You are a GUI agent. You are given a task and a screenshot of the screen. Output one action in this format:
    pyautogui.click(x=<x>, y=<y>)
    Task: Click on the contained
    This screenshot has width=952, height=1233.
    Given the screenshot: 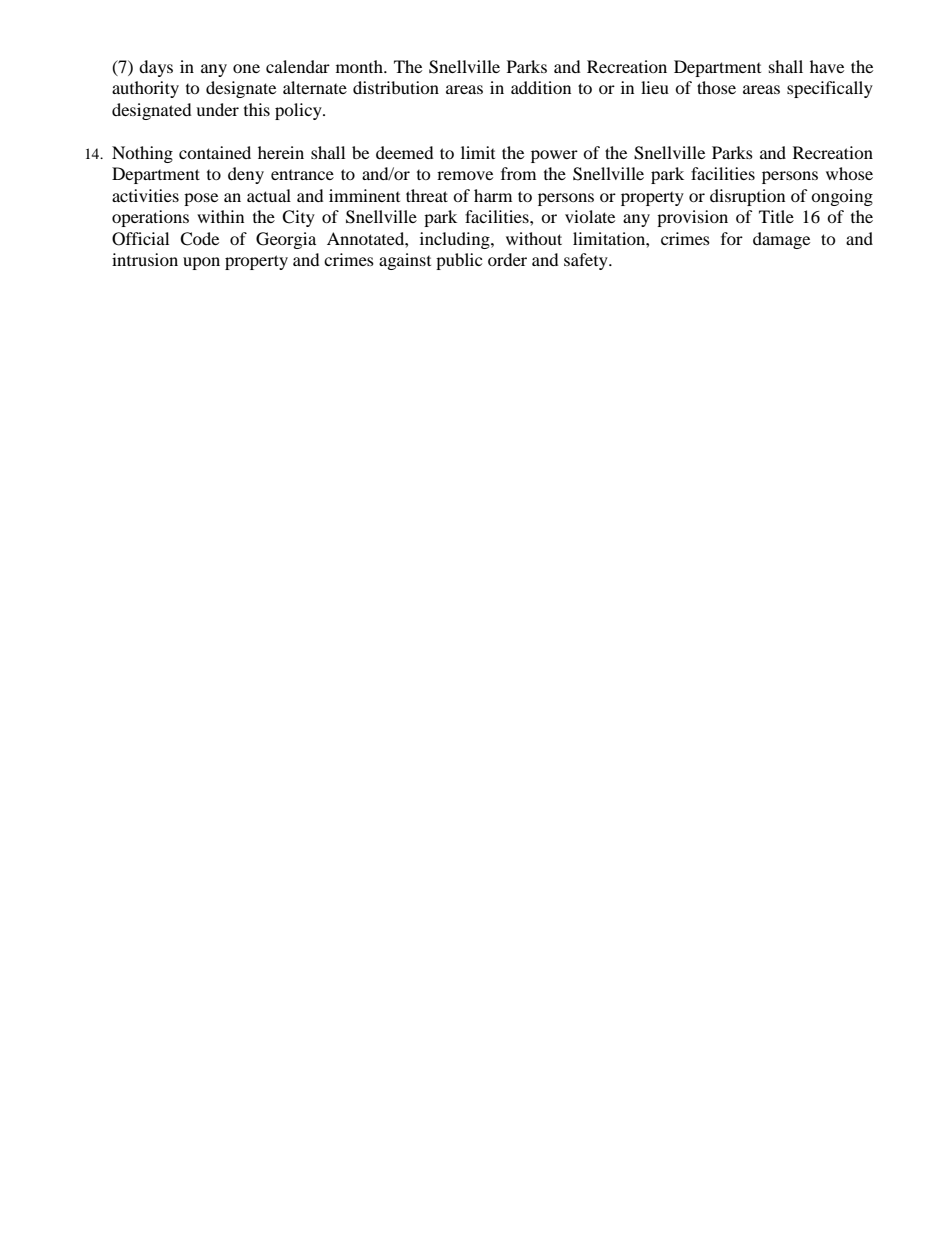 What is the action you would take?
    pyautogui.click(x=215, y=152)
